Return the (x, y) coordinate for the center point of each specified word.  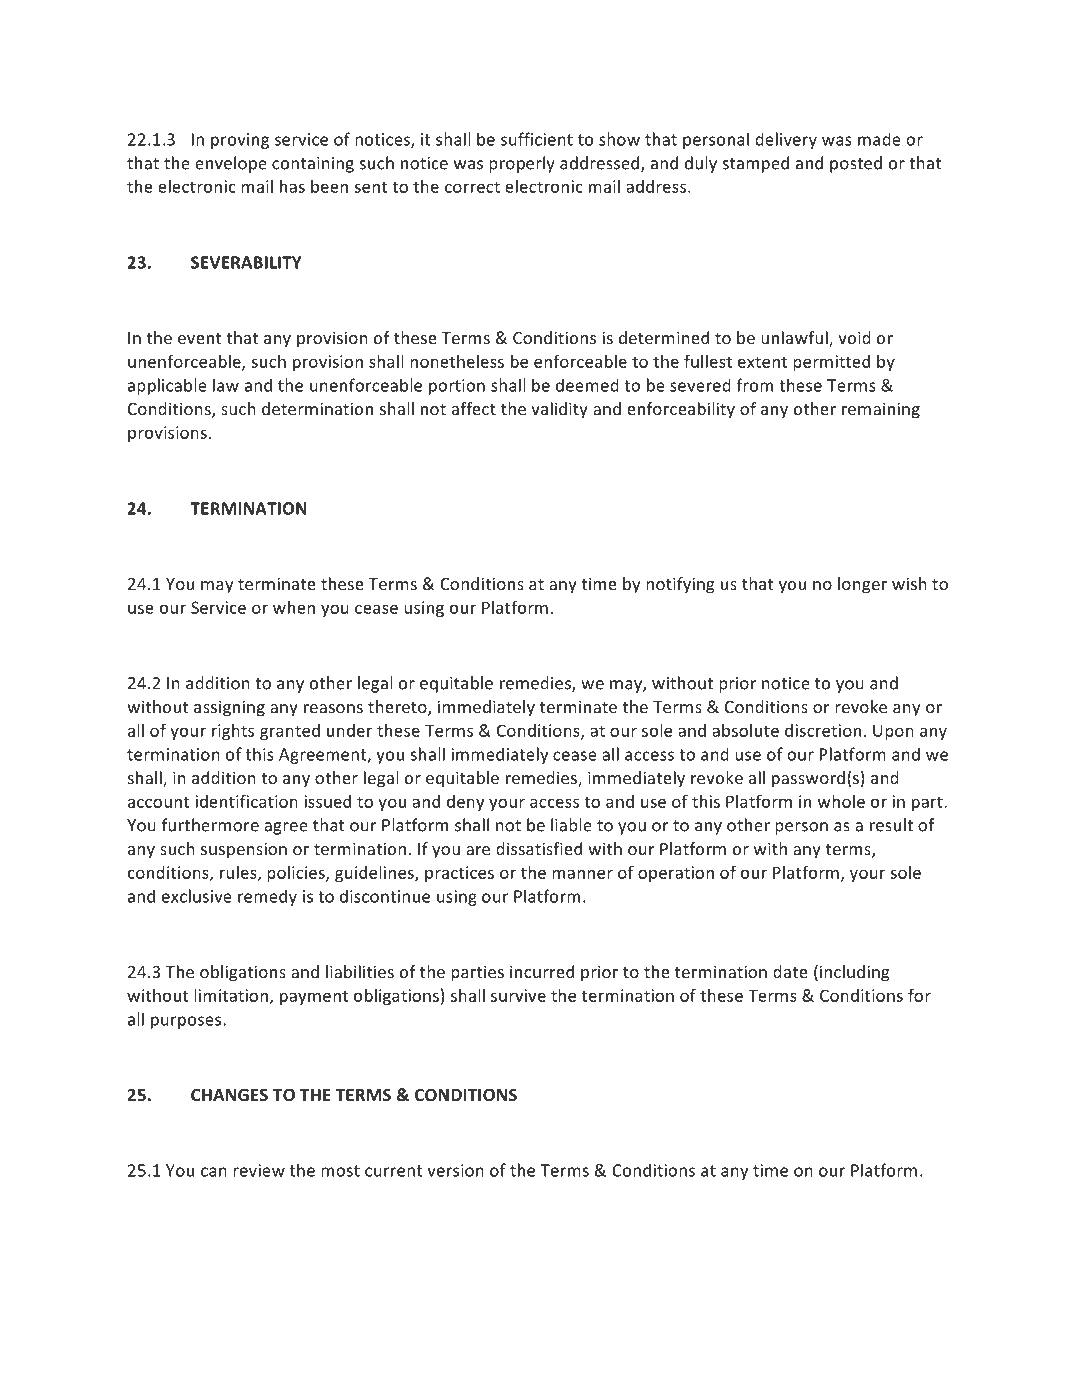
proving (240, 141)
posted (856, 164)
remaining (881, 410)
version (455, 1170)
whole (841, 801)
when (294, 607)
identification (246, 801)
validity (559, 410)
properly (522, 164)
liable (571, 825)
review (259, 1170)
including (855, 973)
